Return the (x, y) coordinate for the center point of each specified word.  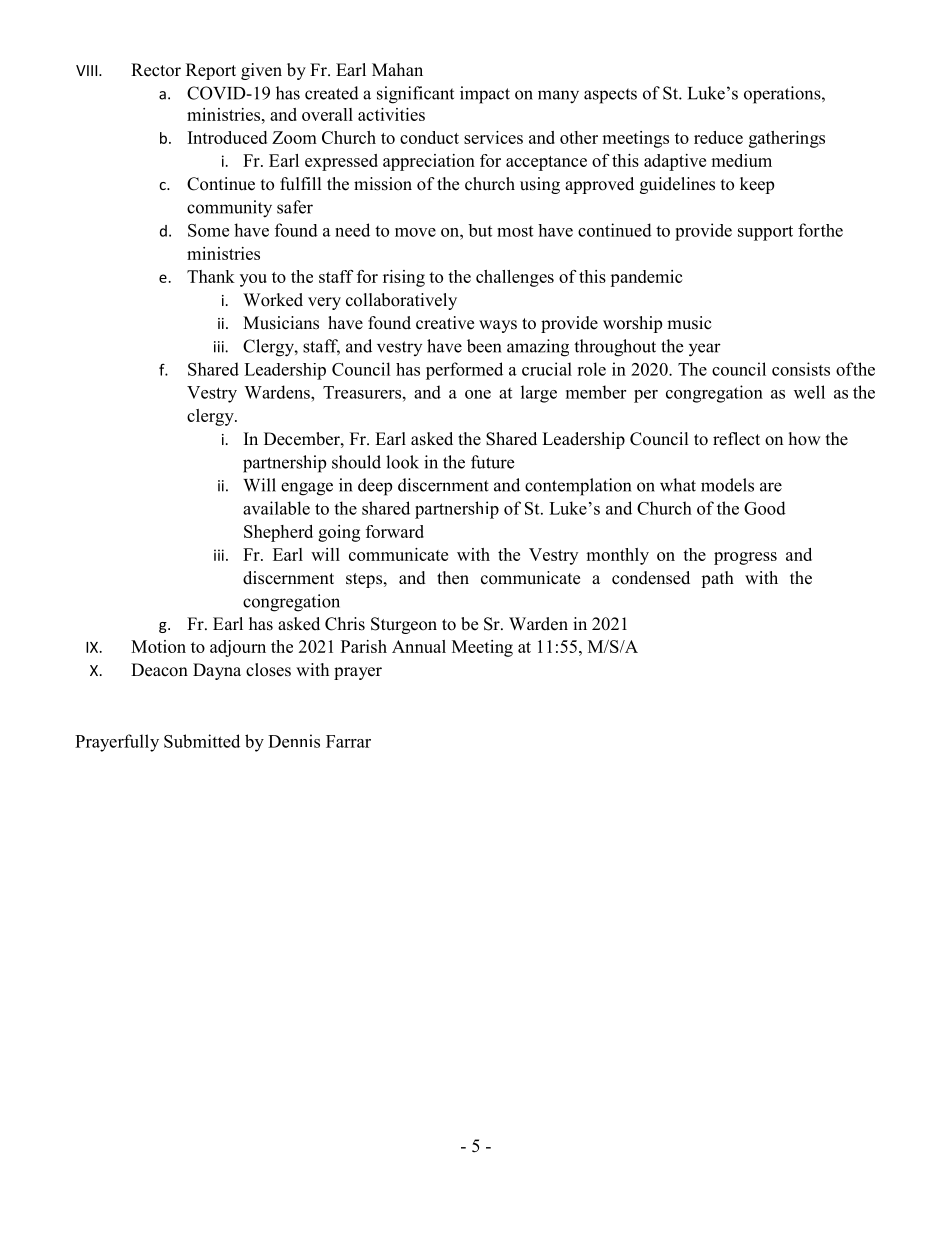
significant (415, 95)
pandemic (646, 278)
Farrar (348, 741)
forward (395, 531)
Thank (211, 276)
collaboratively (401, 301)
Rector (156, 70)
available (276, 508)
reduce (718, 137)
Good (765, 508)
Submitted (202, 741)
